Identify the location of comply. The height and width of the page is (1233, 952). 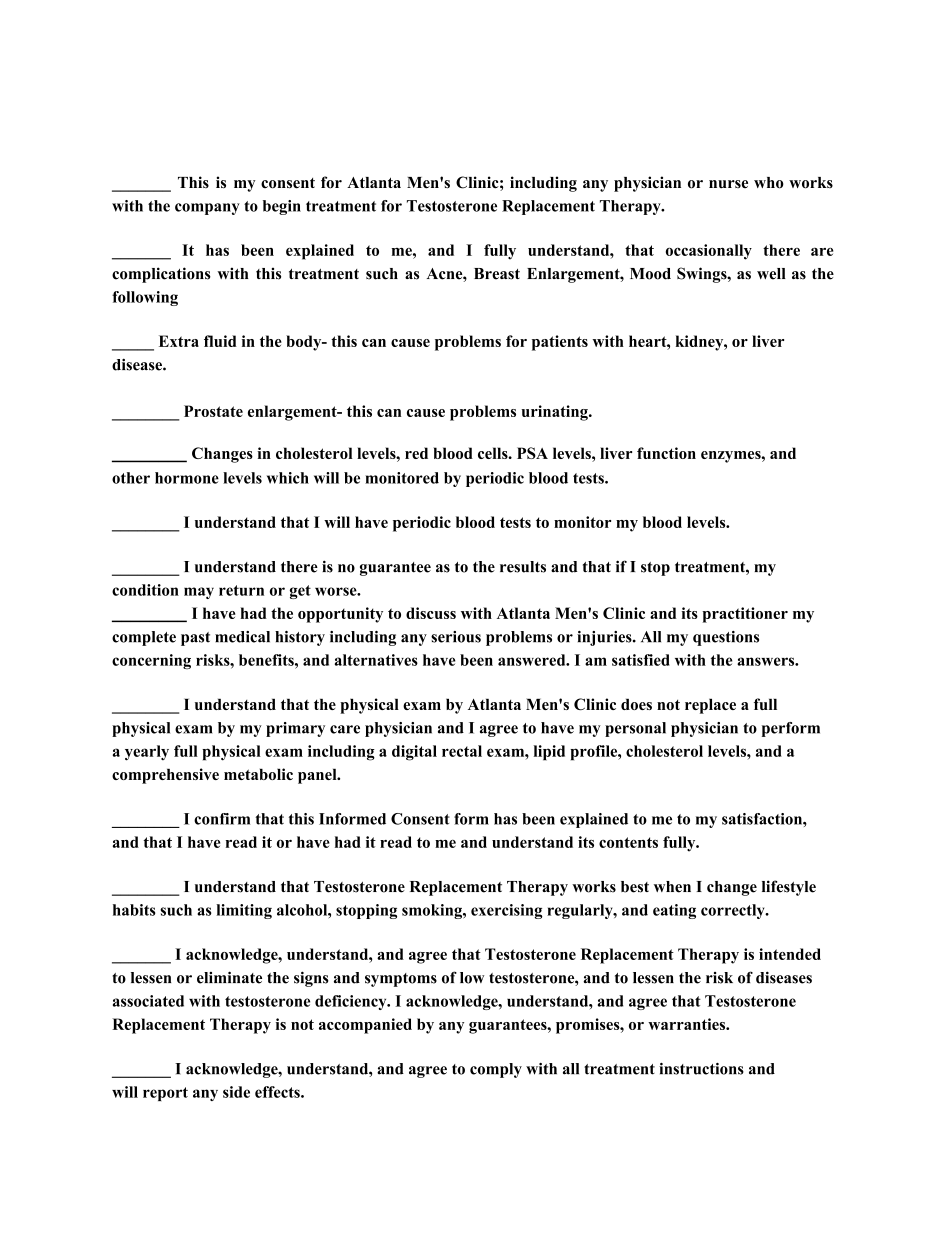
(496, 1070).
